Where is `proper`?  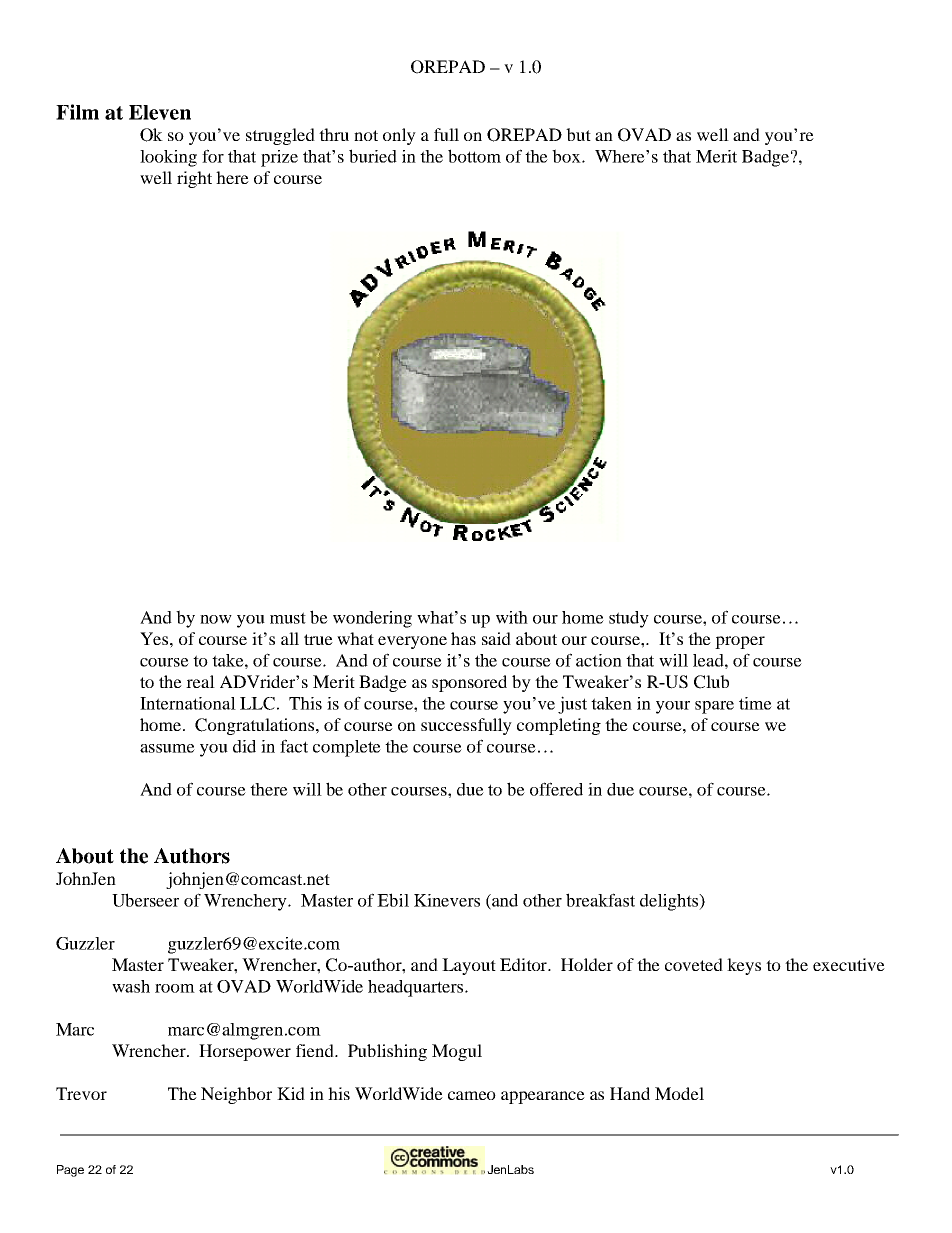 proper is located at coordinates (740, 642).
